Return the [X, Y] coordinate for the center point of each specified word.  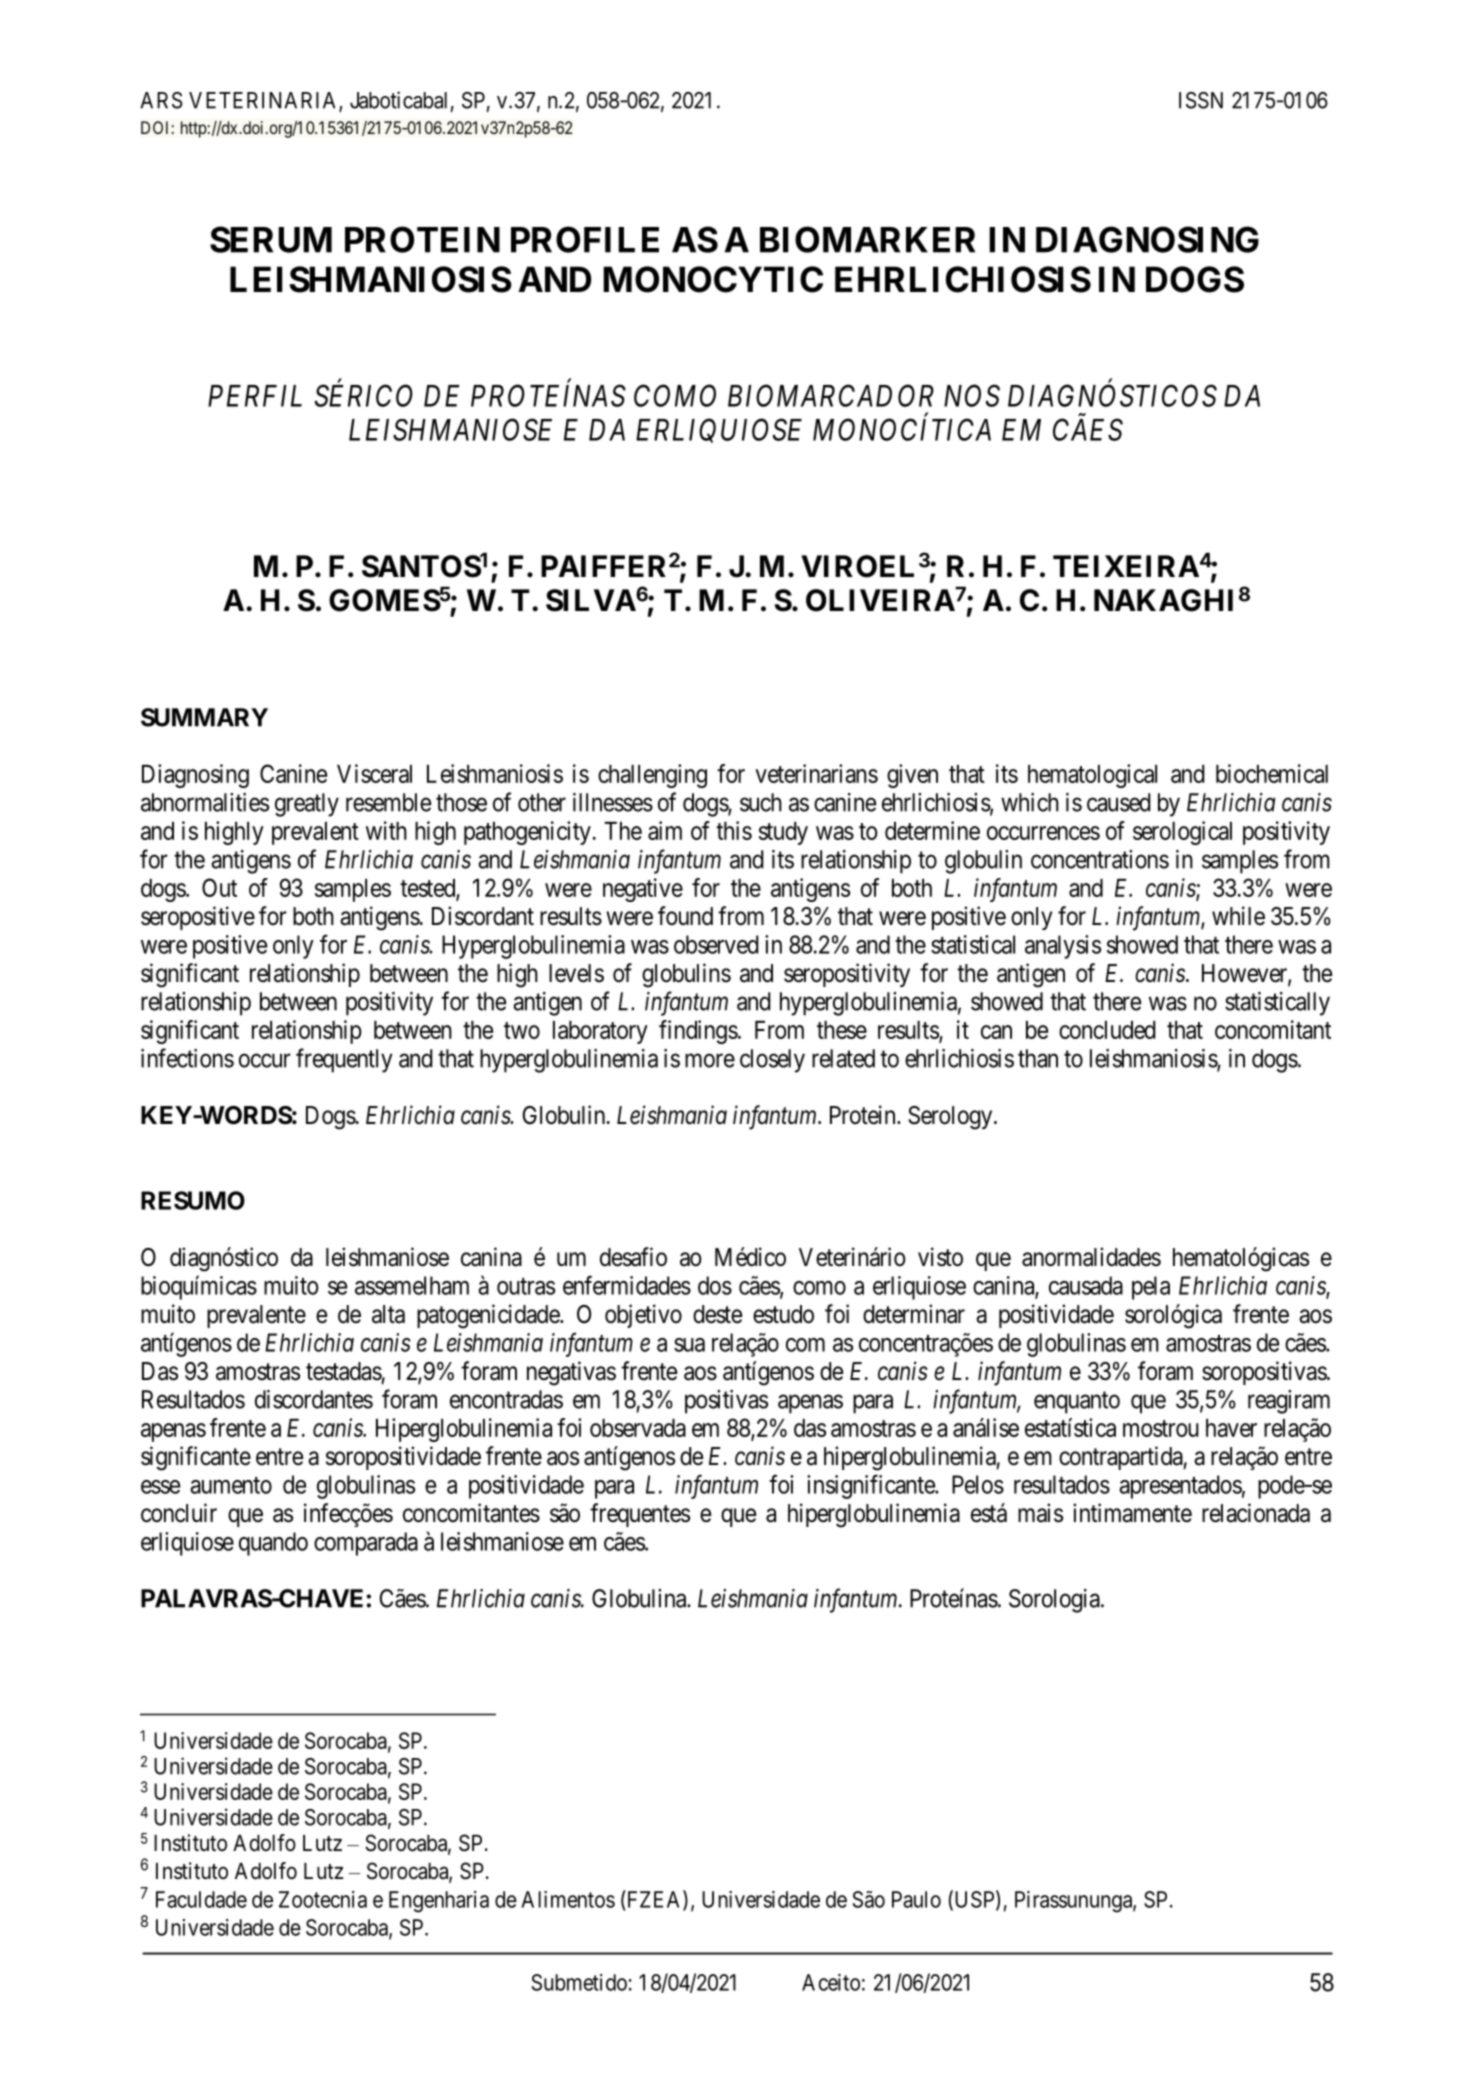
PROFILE [585, 239]
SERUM [271, 239]
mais [1040, 1513]
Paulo [916, 1899]
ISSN [1201, 100]
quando [273, 1544]
